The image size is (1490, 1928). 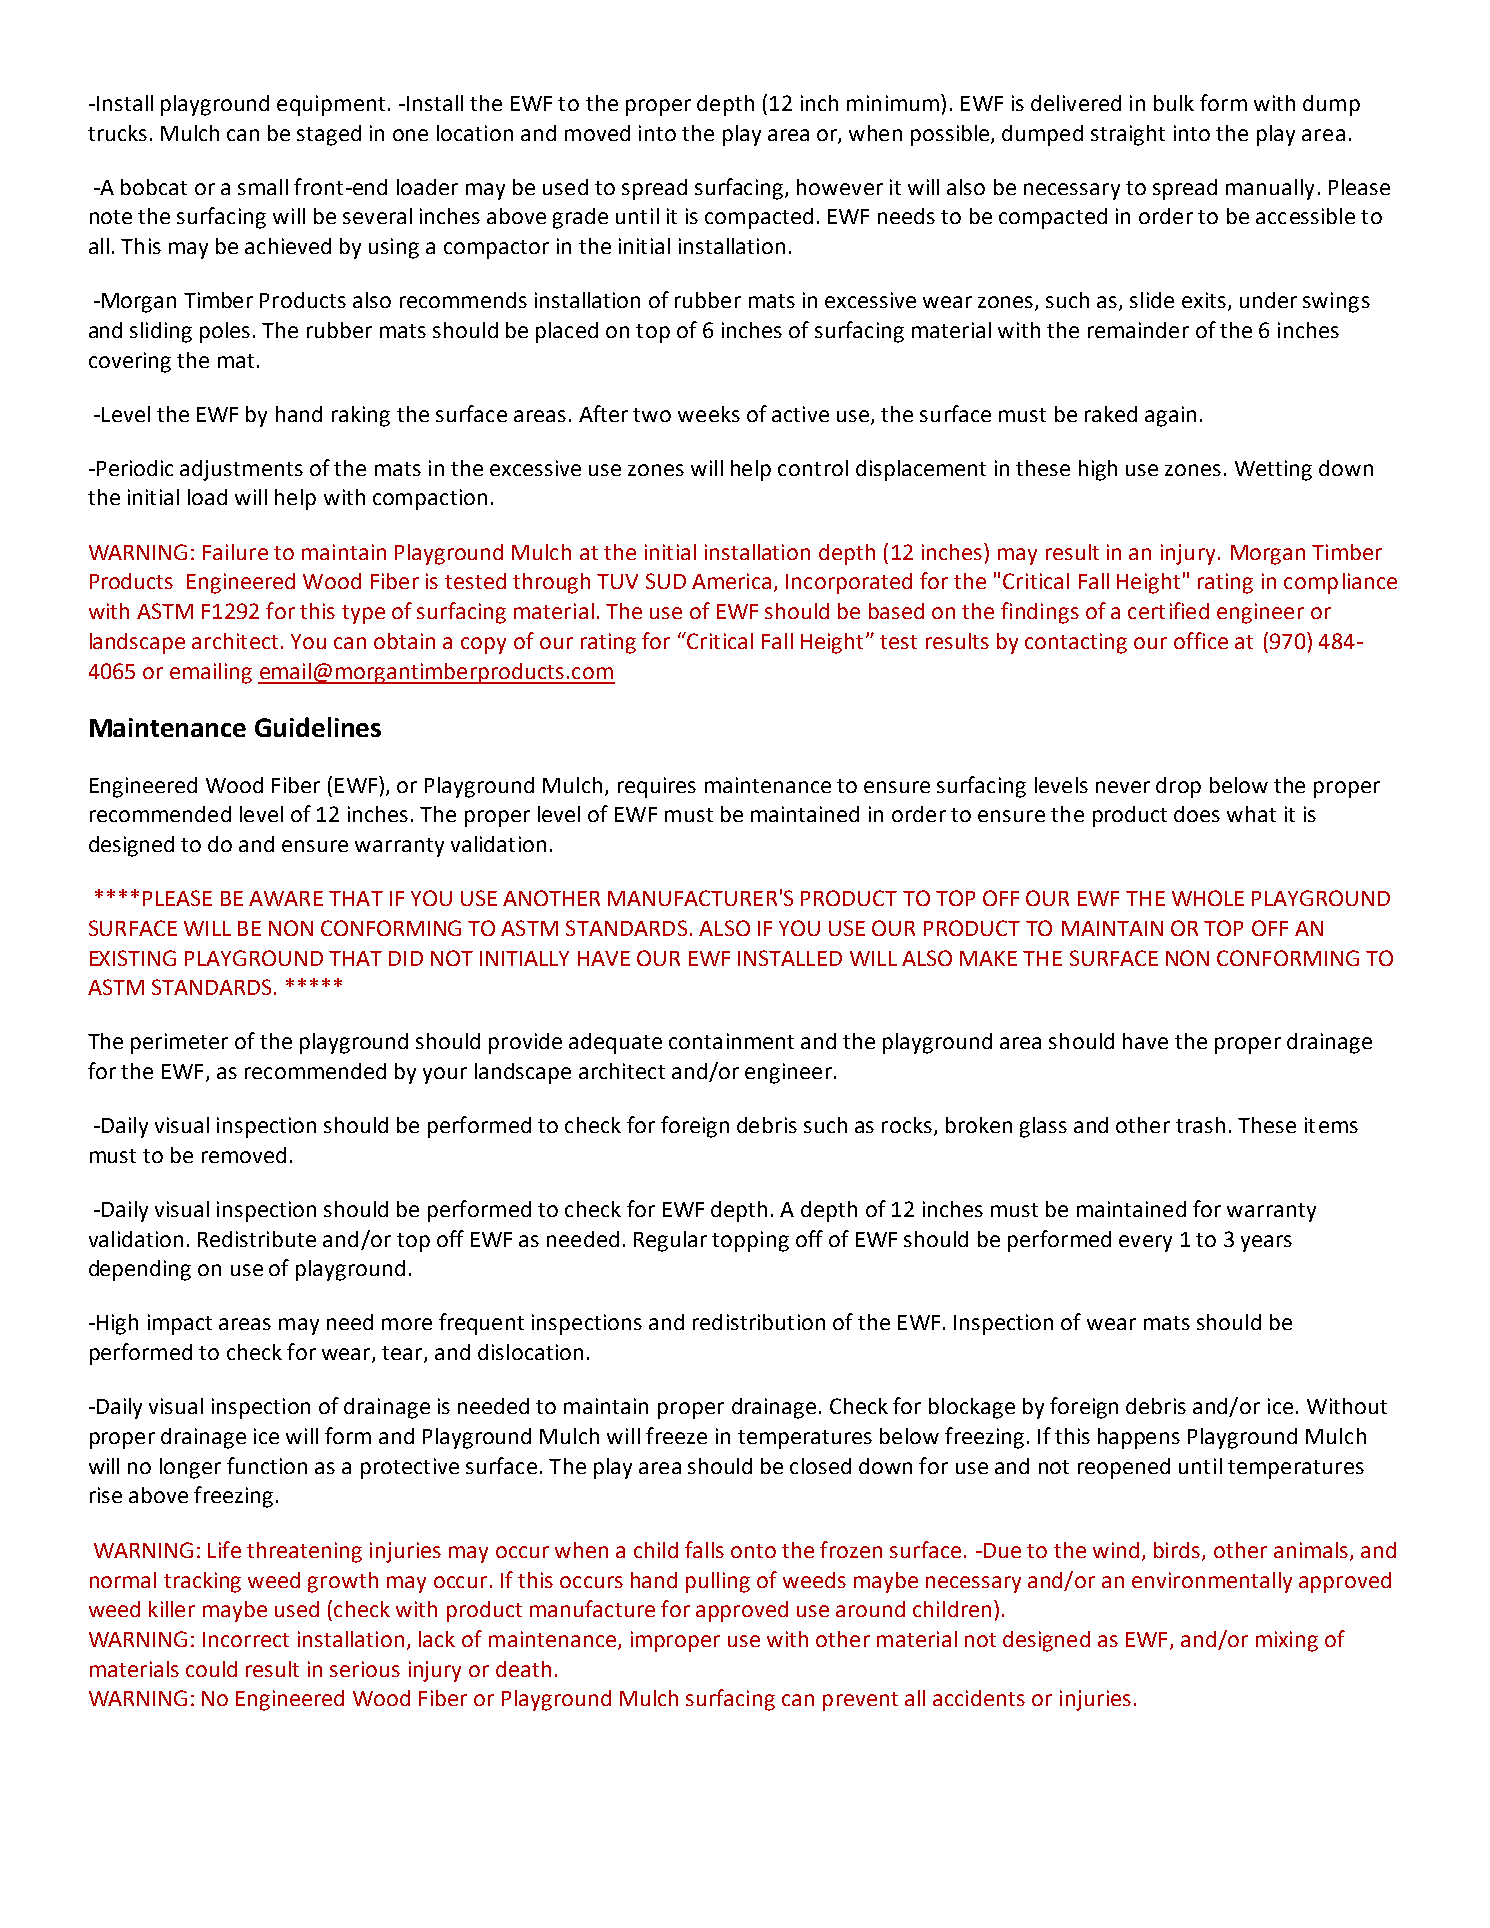 I want to click on WHOLE, so click(x=1208, y=898).
